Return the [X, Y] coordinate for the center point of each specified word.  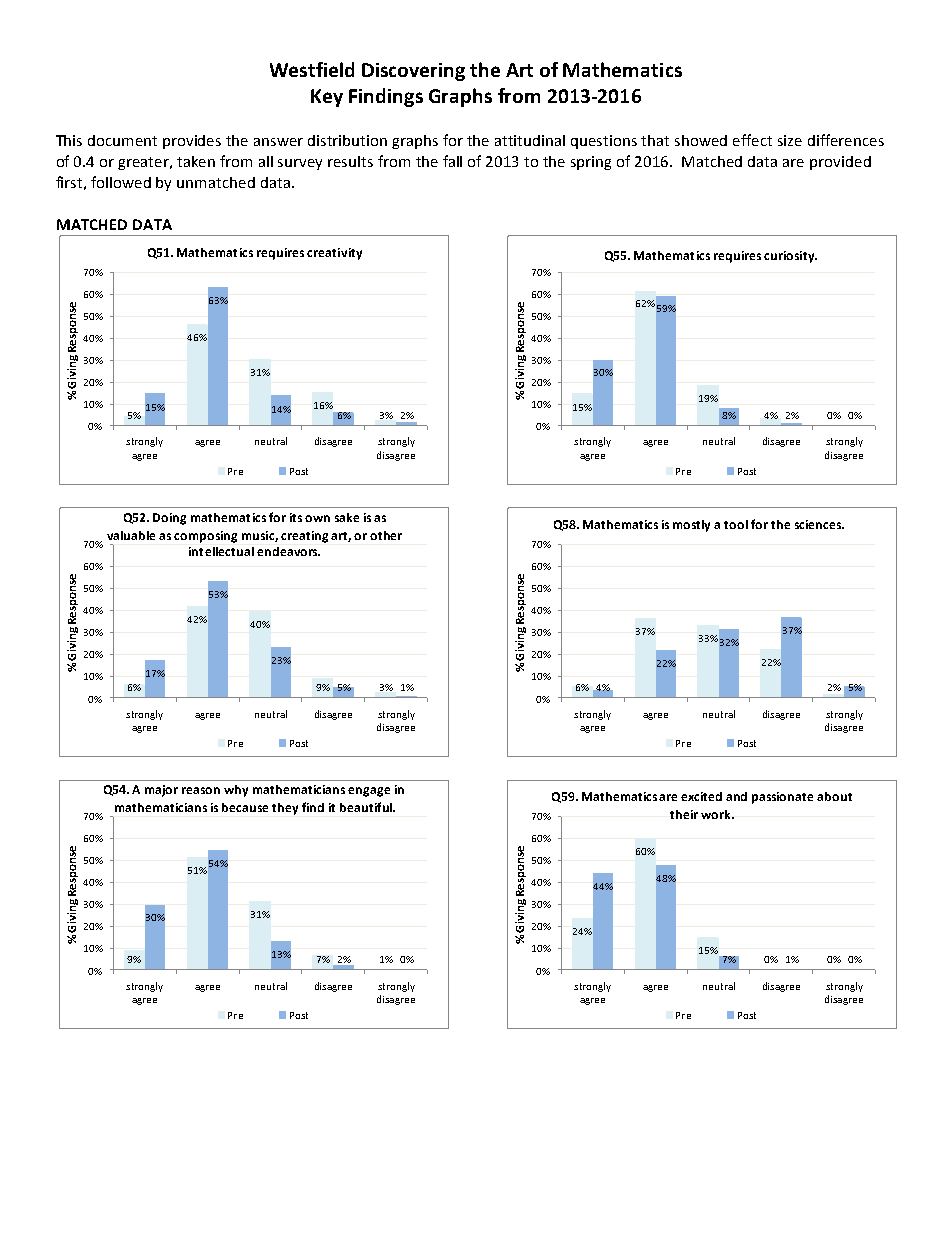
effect [752, 140]
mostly [691, 526]
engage [369, 792]
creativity [334, 254]
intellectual [221, 551]
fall [452, 161]
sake [347, 517]
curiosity [790, 257]
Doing [169, 519]
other [386, 535]
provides [192, 142]
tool [736, 524]
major [161, 791]
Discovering [413, 72]
